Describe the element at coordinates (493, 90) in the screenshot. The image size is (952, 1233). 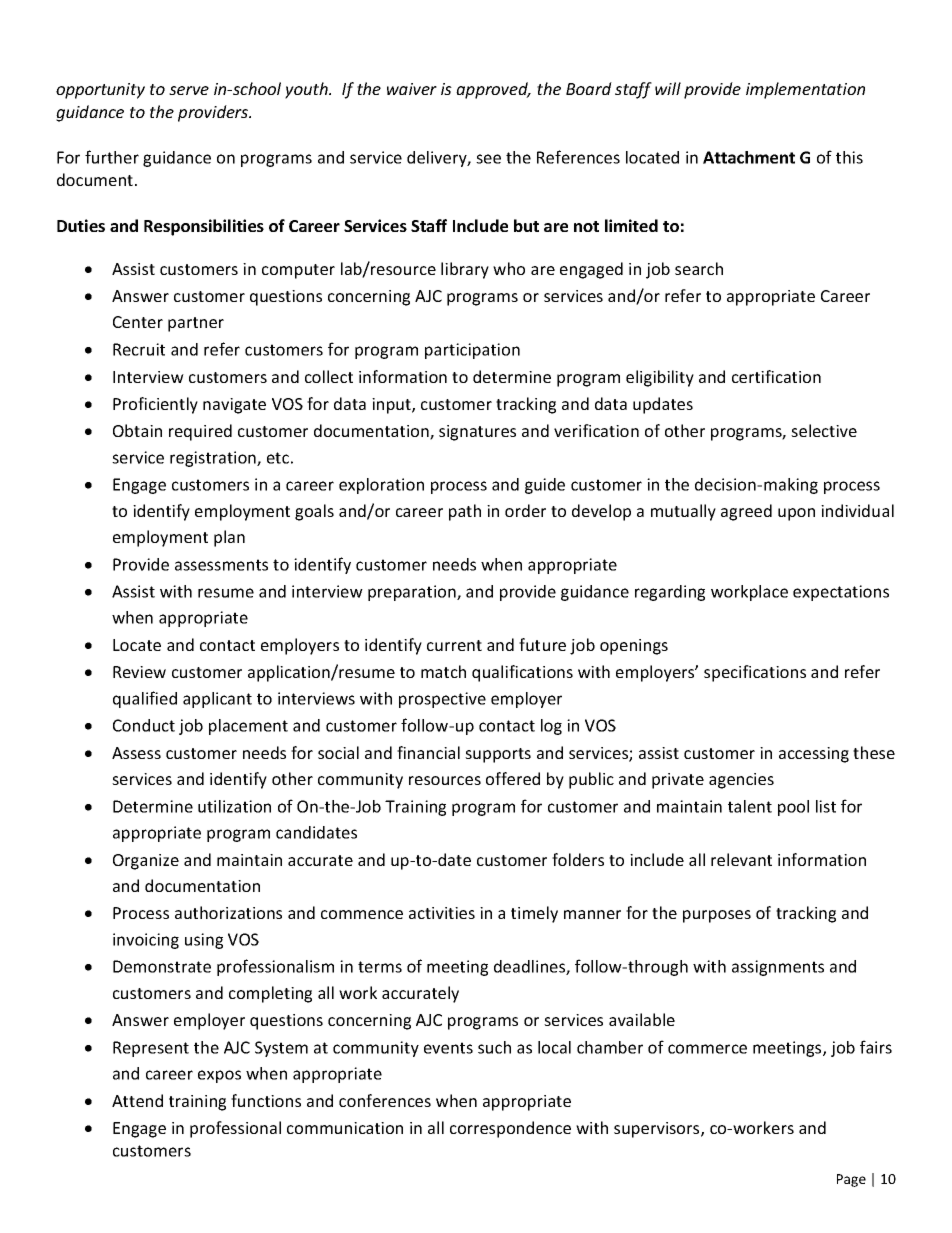
I see `approved` at that location.
